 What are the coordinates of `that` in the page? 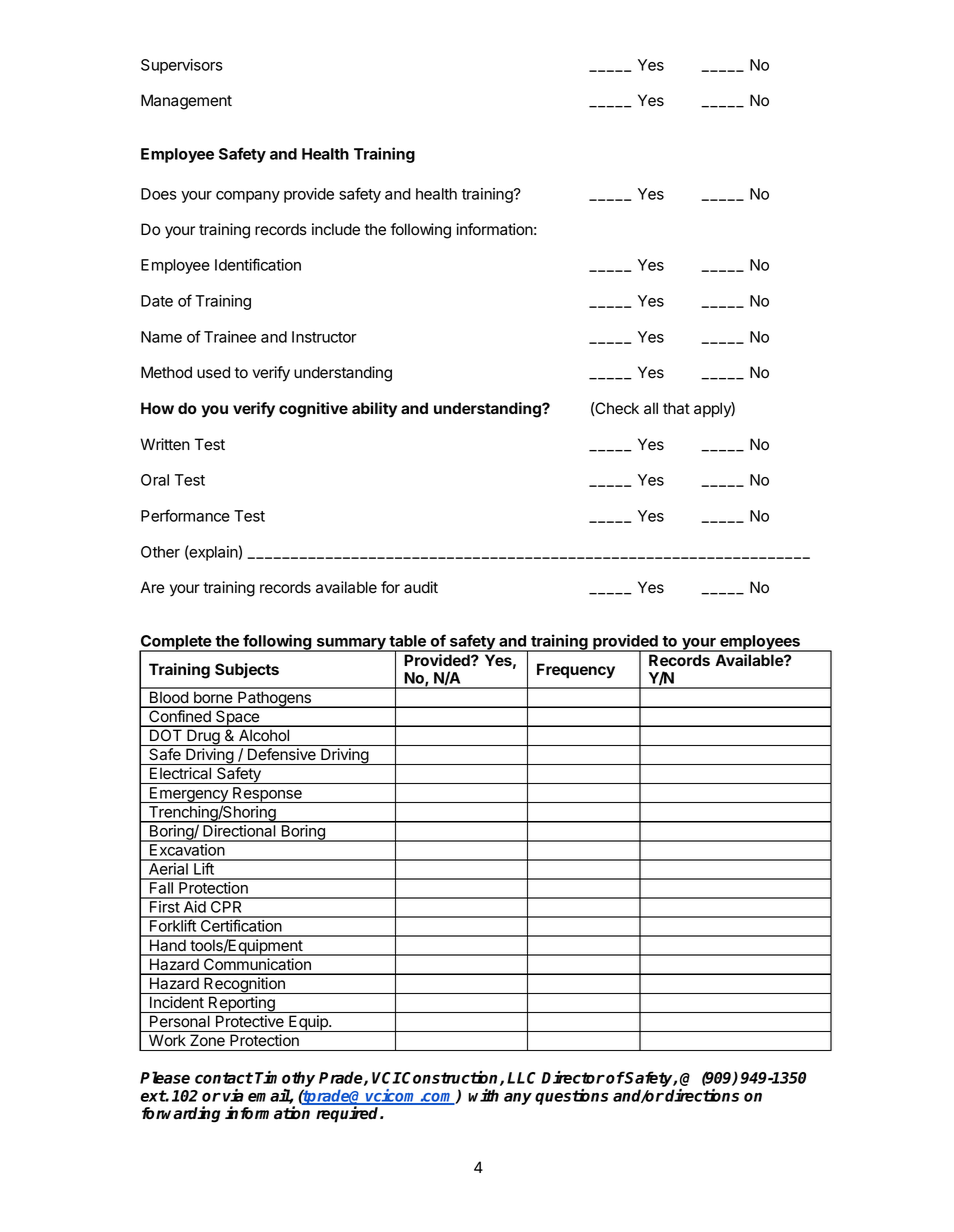 It's located at (676, 408).
